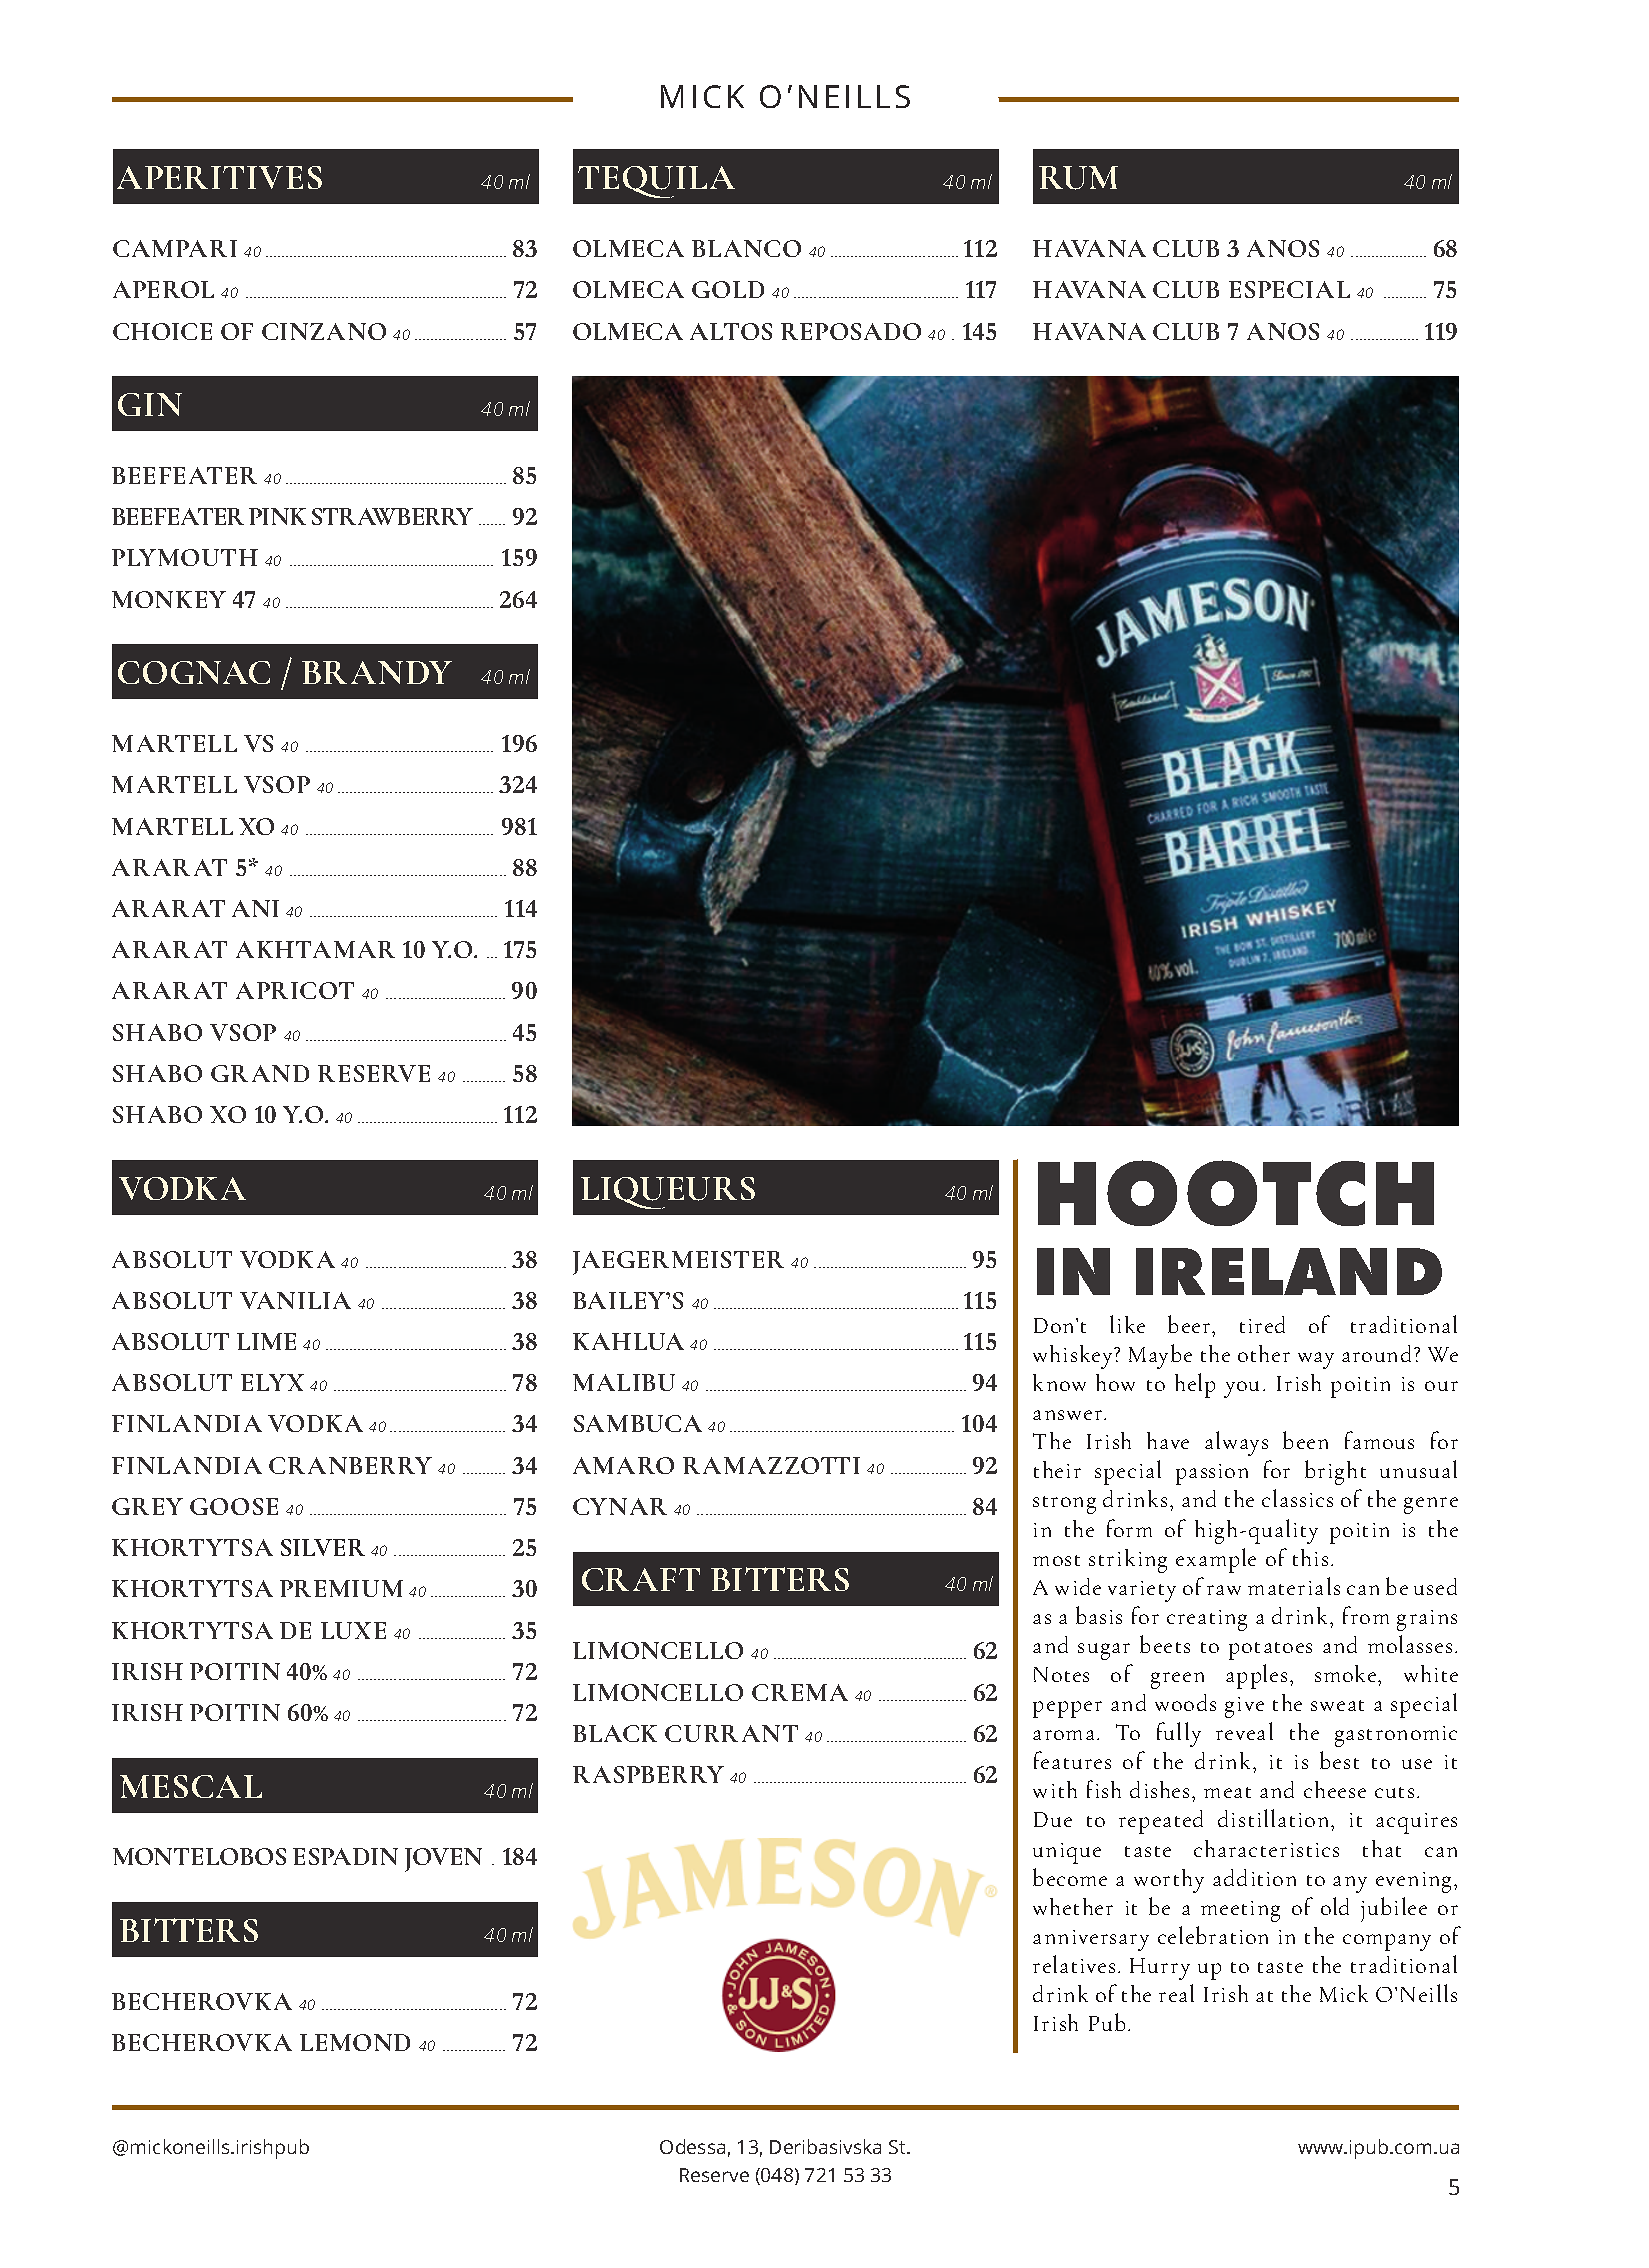 This screenshot has width=1649, height=2268. I want to click on BLANCO, so click(746, 248).
